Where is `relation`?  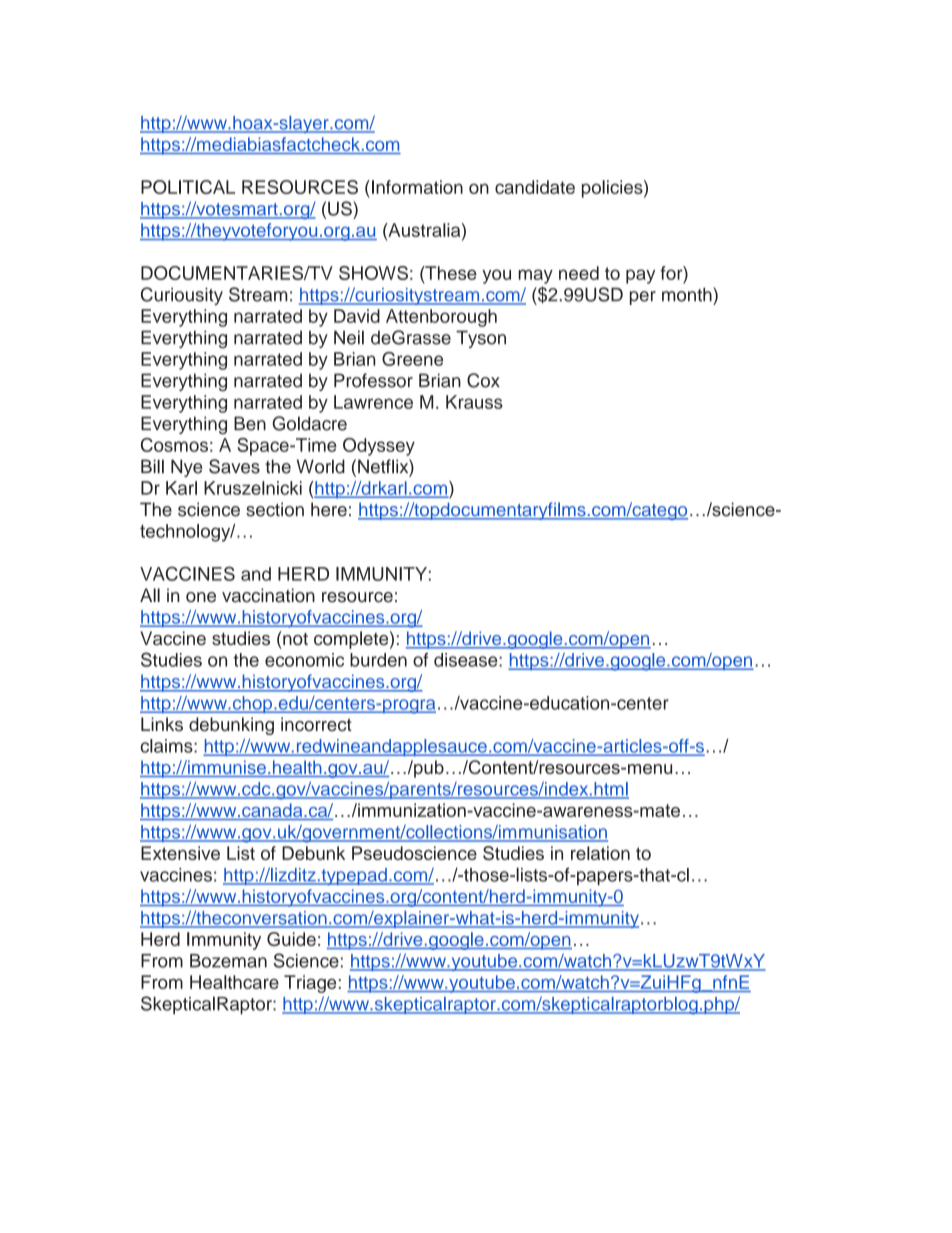
relation is located at coordinates (600, 853).
